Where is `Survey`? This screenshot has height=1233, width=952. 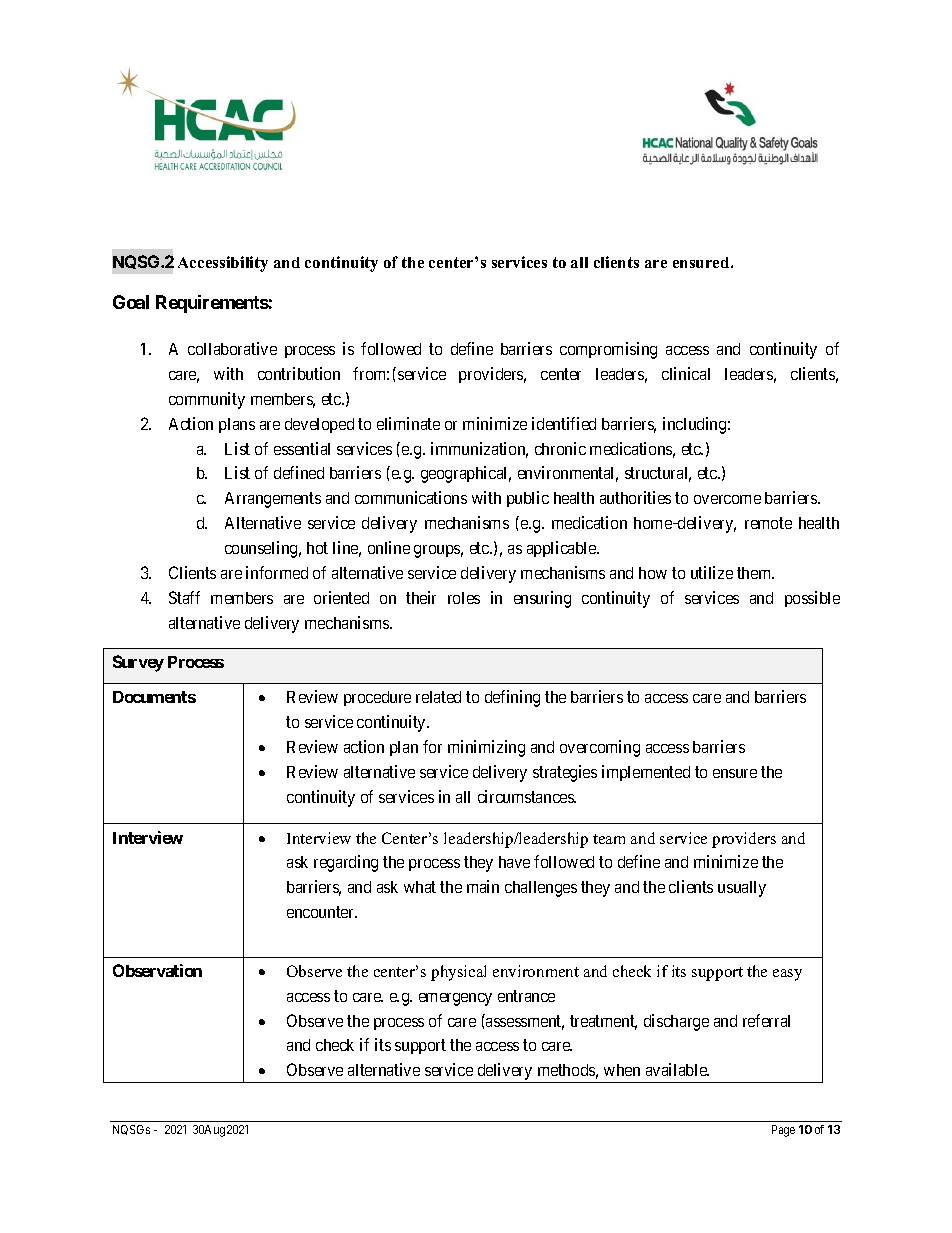
Survey is located at coordinates (138, 663).
